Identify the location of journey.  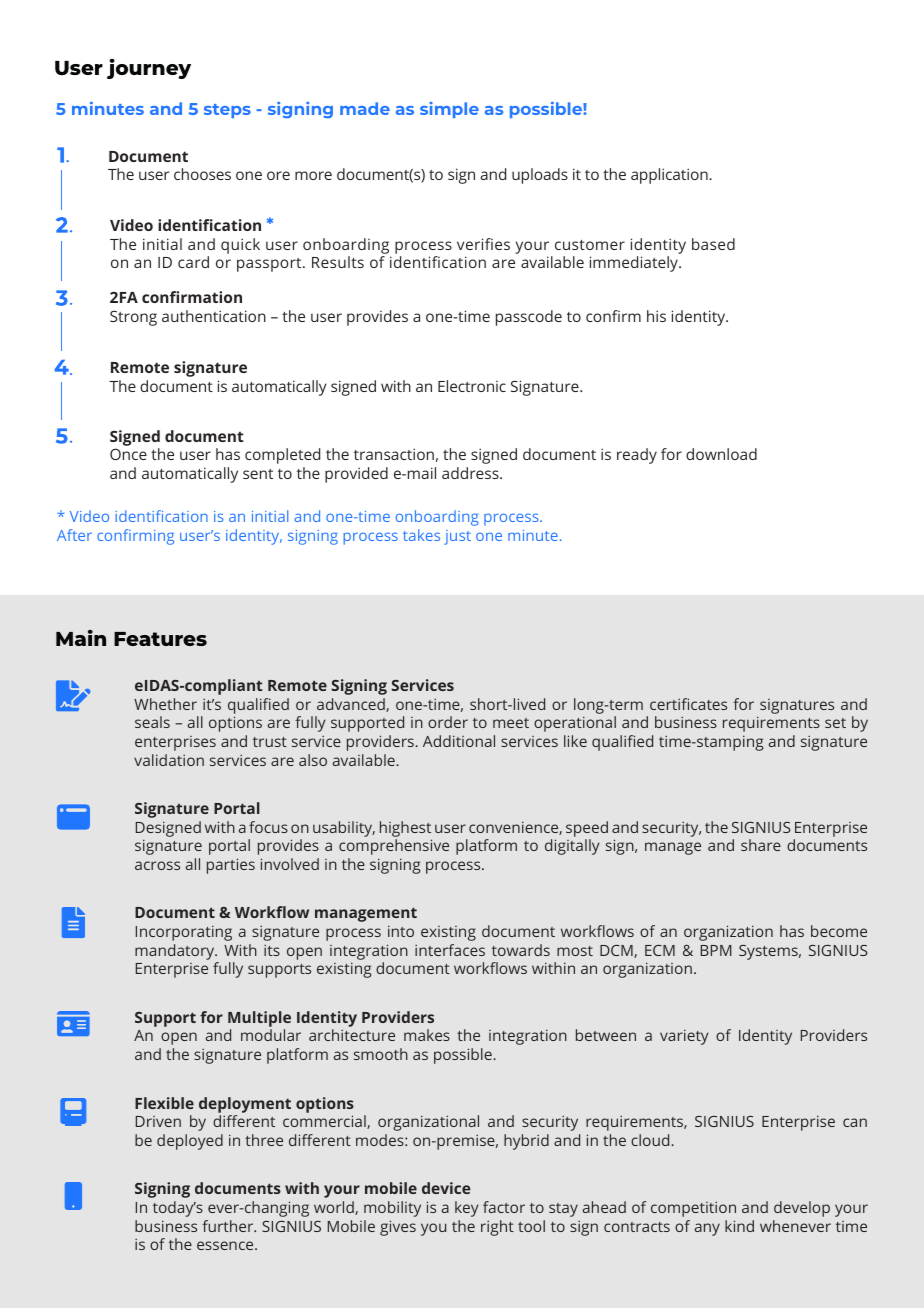
(149, 69).
